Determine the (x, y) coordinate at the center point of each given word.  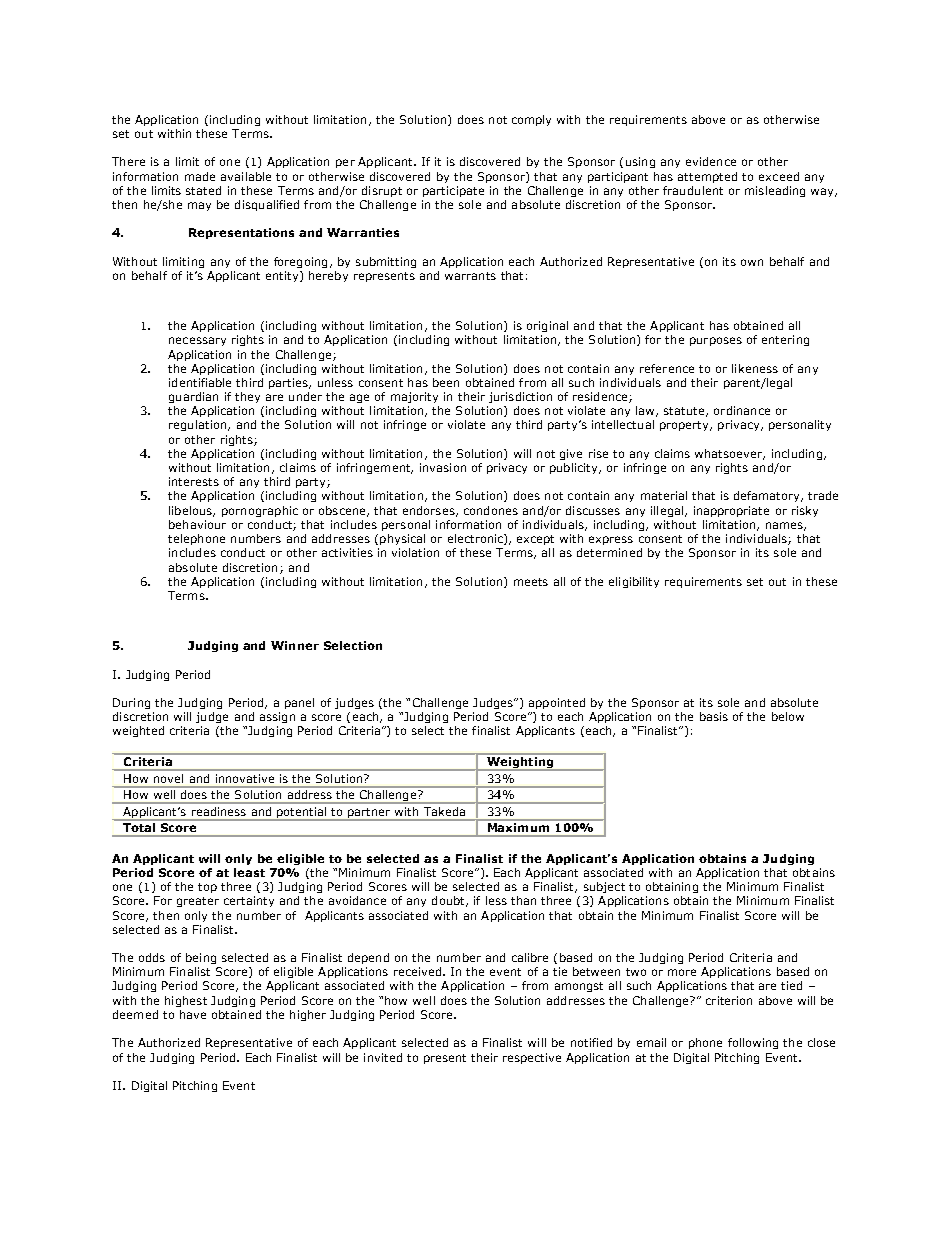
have (193, 1014)
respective (532, 1058)
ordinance (742, 410)
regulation (199, 425)
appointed (557, 703)
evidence (711, 161)
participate (453, 191)
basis (714, 716)
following (753, 1043)
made (200, 176)
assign (277, 717)
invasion (443, 467)
